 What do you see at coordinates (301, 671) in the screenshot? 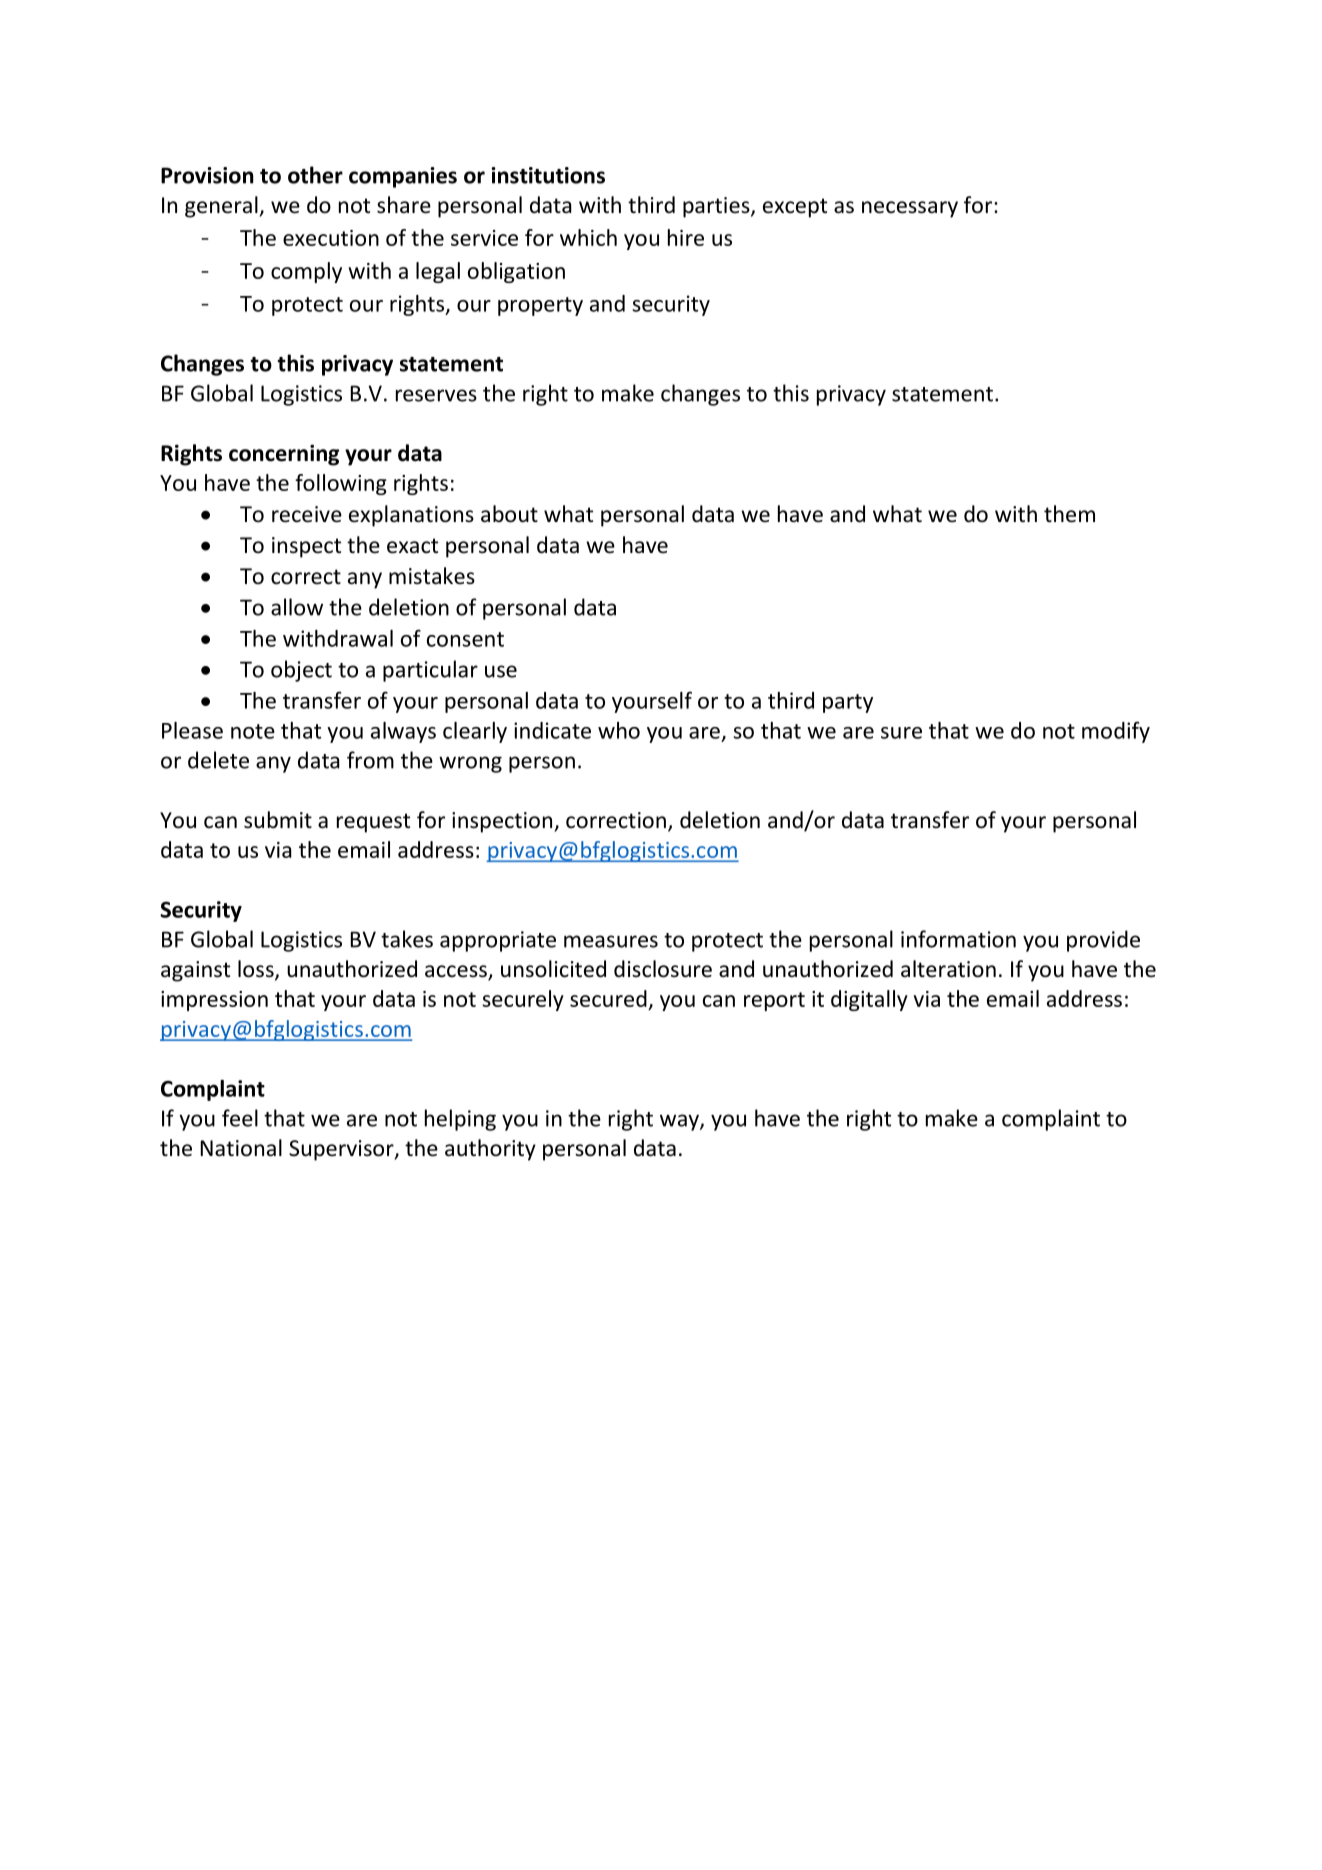
I see `object` at bounding box center [301, 671].
